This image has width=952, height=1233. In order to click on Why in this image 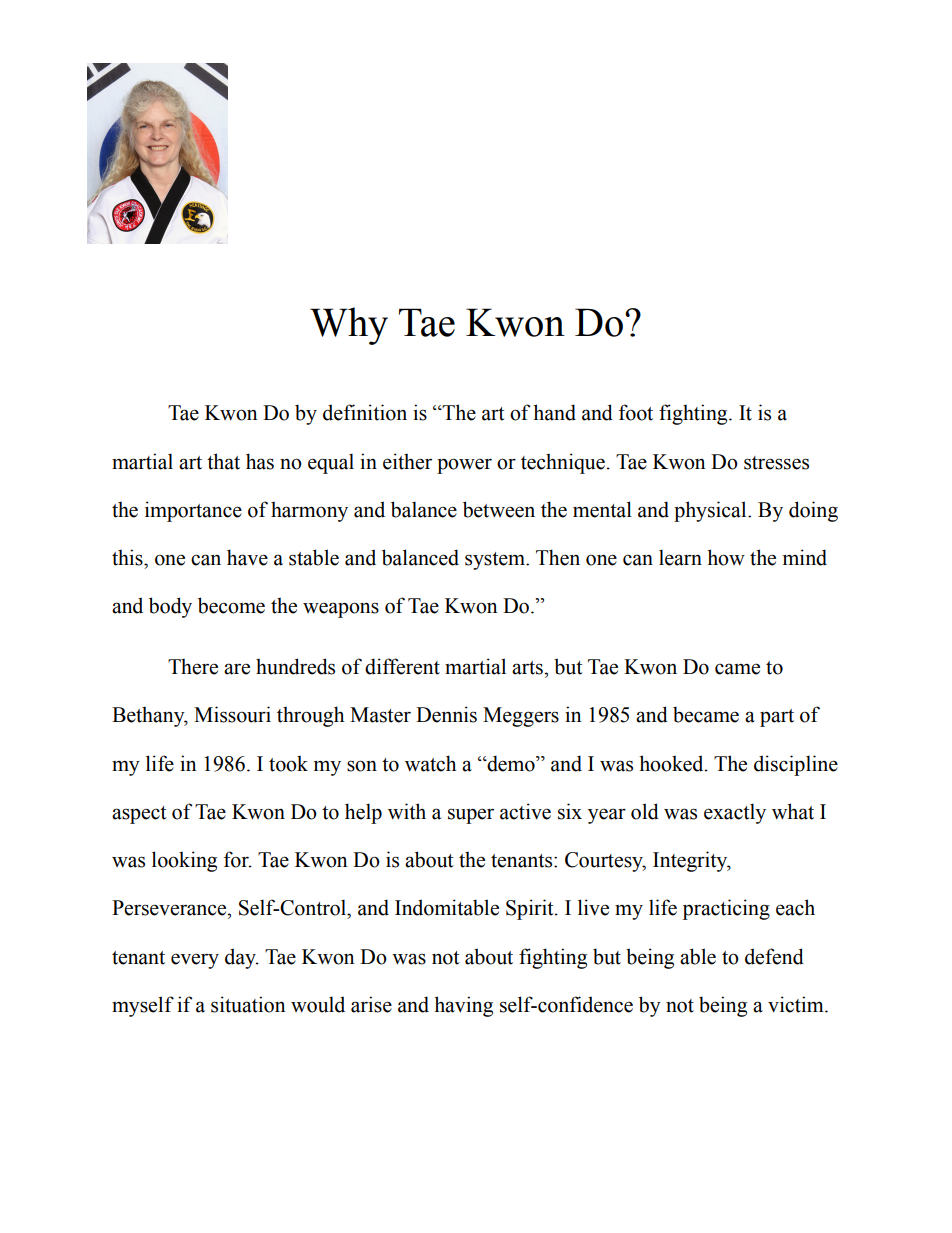, I will do `click(349, 326)`.
